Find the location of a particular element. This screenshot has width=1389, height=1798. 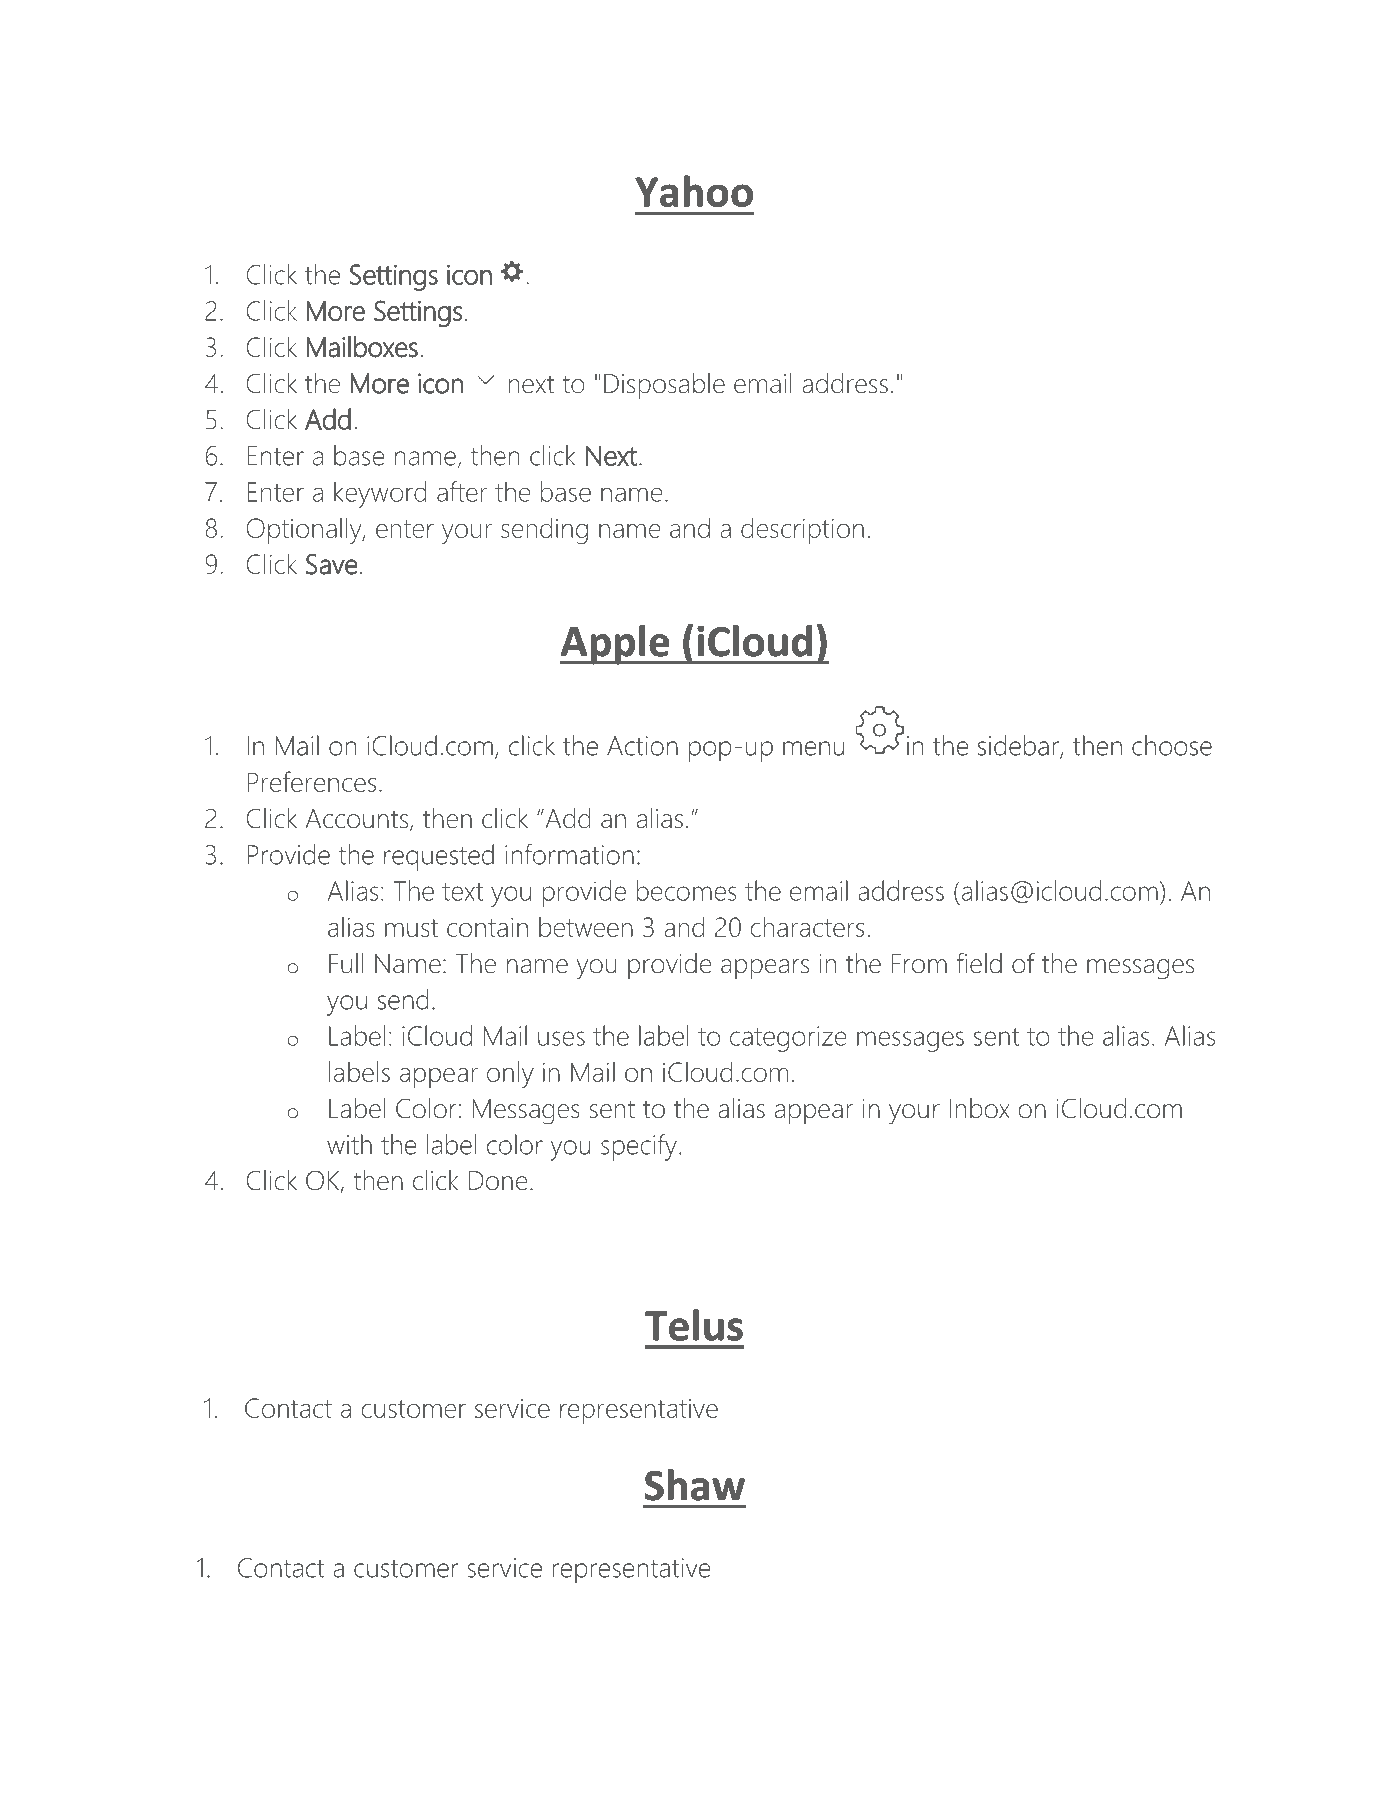

Shaw is located at coordinates (695, 1485).
